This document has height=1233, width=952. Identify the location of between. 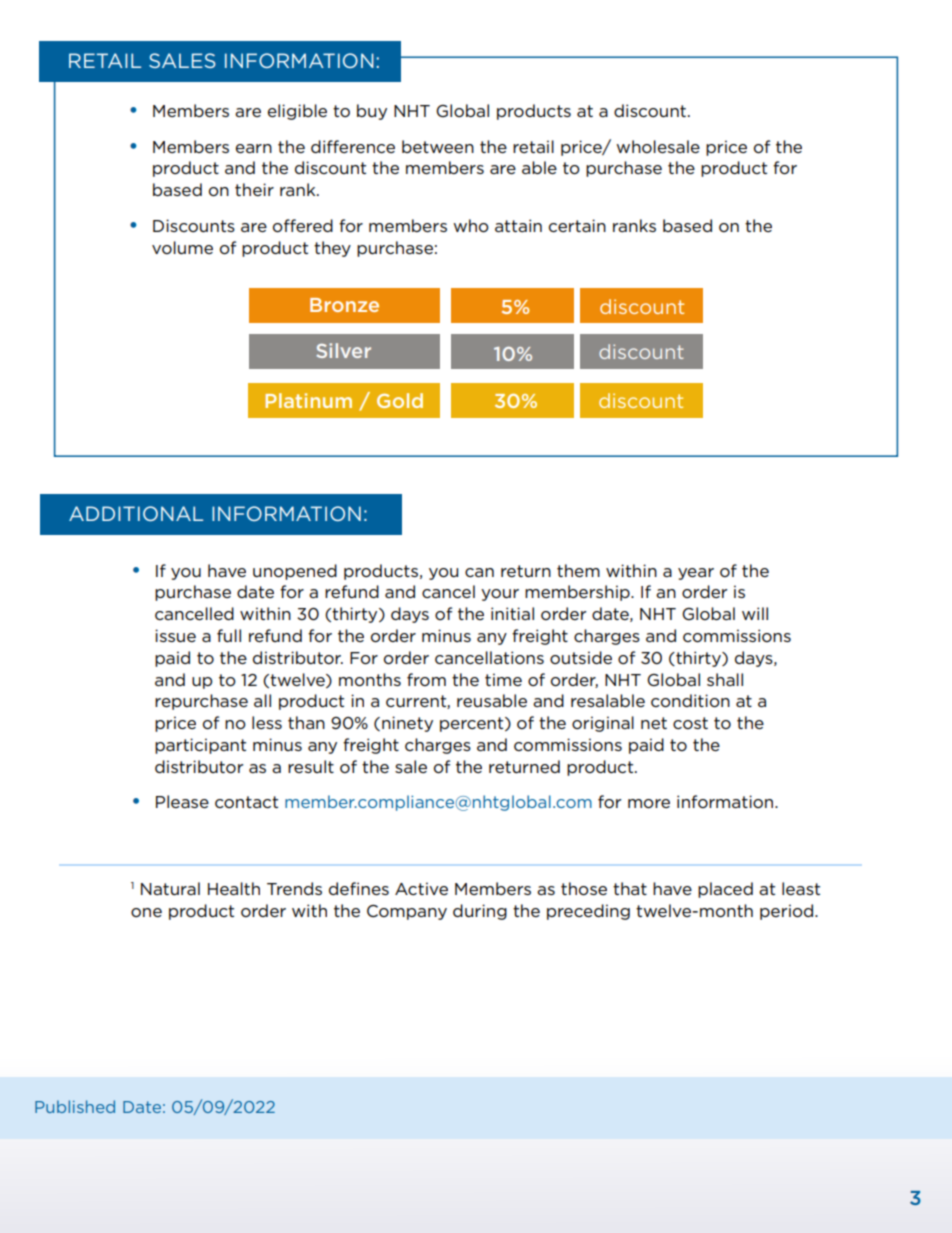
(438, 146).
